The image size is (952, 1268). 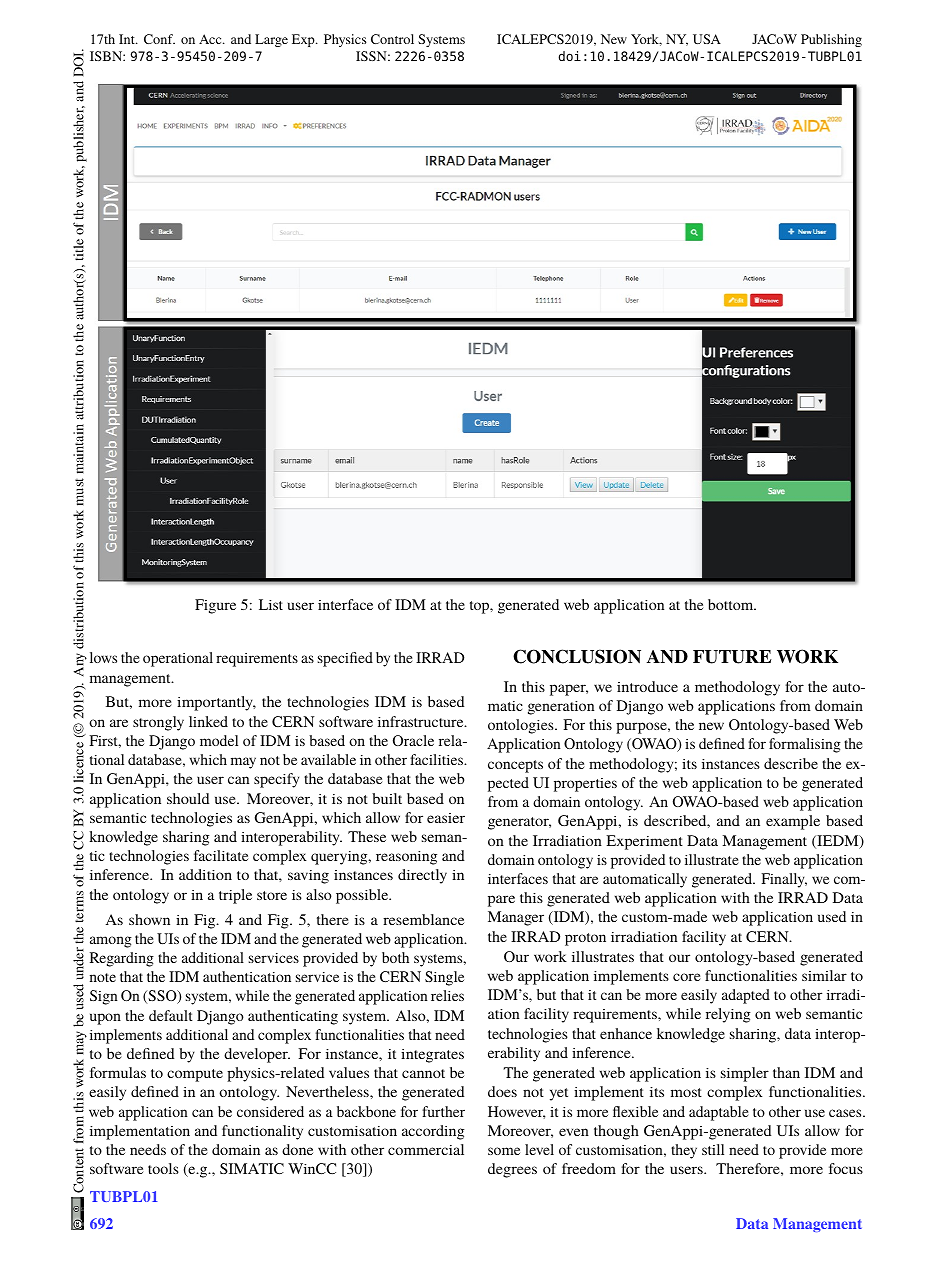 What do you see at coordinates (707, 39) in the image?
I see `USA` at bounding box center [707, 39].
